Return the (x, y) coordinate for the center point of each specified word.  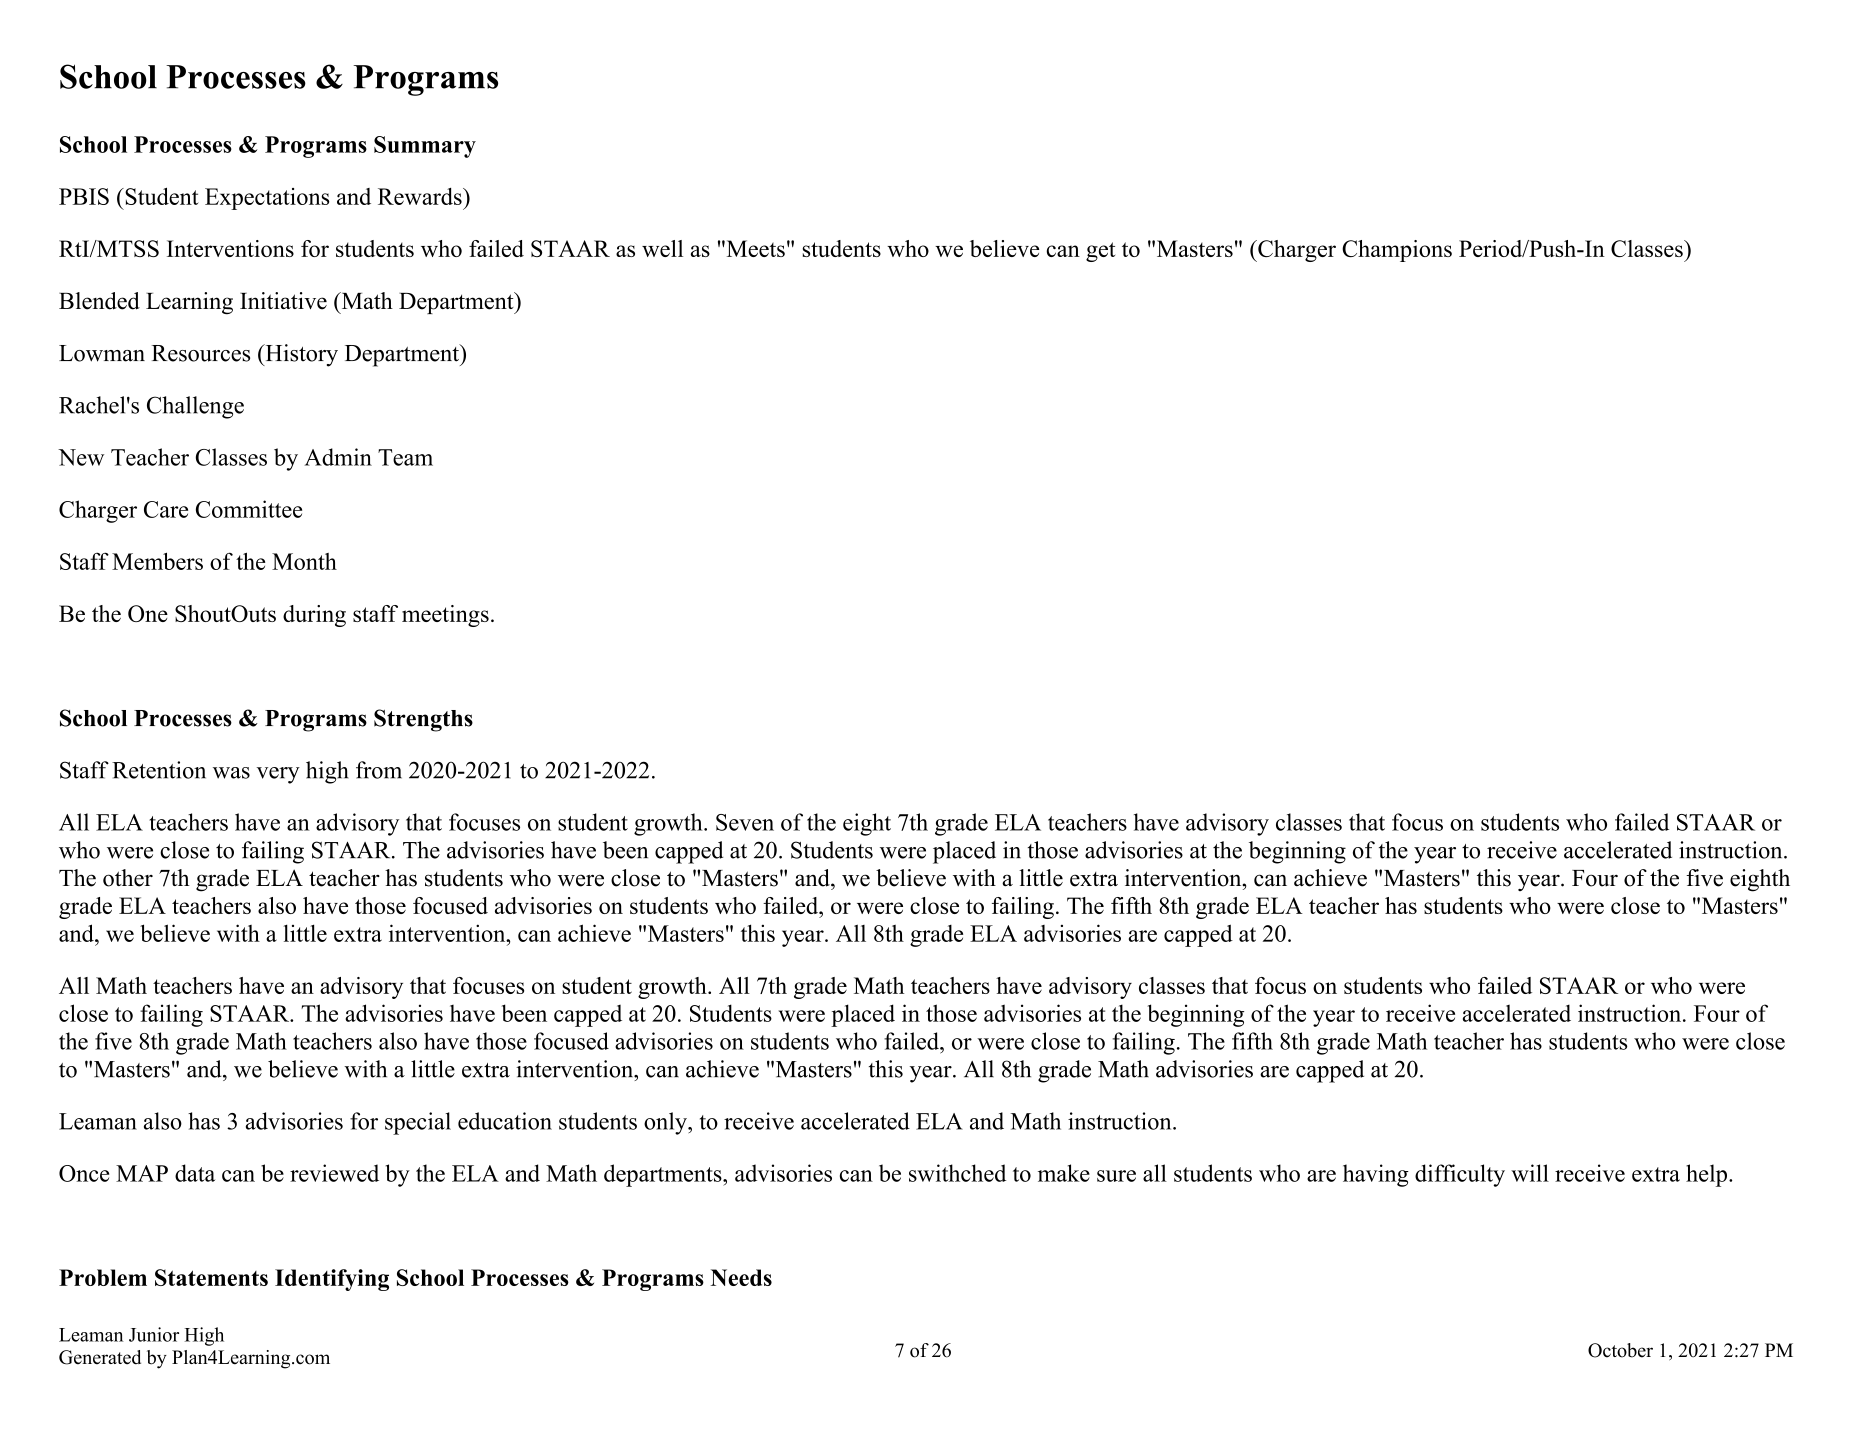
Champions (1397, 251)
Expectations (267, 199)
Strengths (423, 720)
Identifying (332, 1280)
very (278, 775)
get (1100, 252)
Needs (741, 1277)
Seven (745, 822)
